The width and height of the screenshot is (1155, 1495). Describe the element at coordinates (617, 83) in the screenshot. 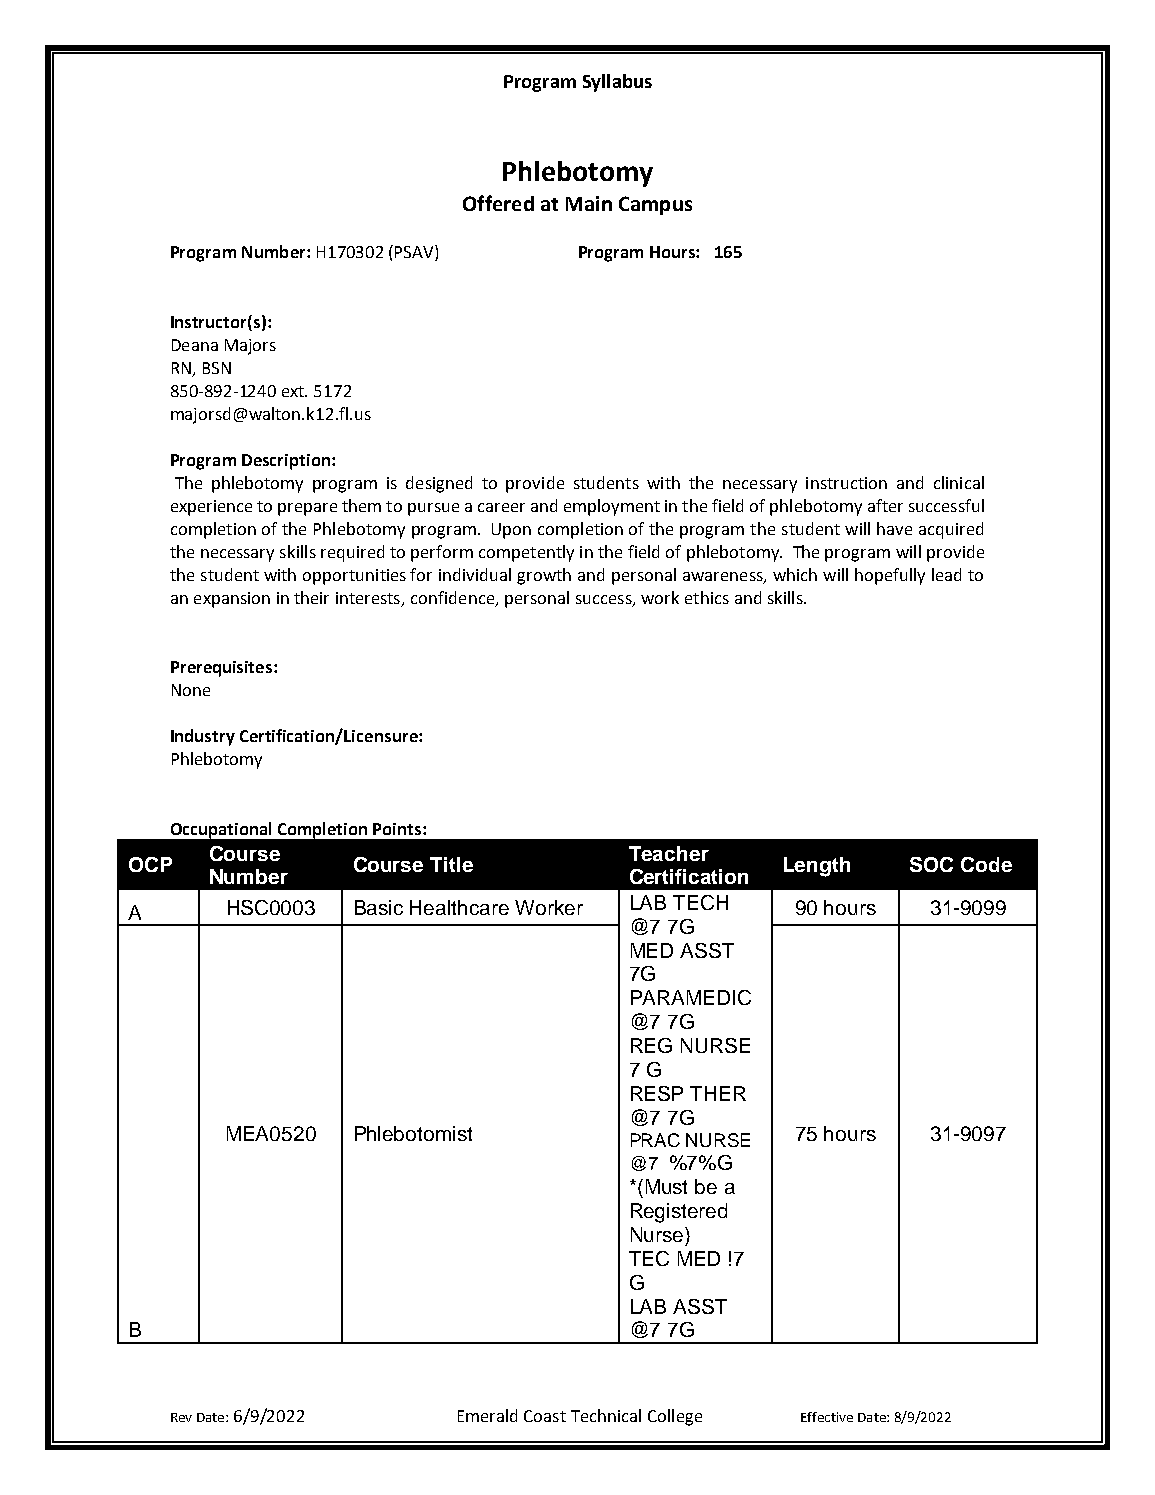

I see `Syllabus` at that location.
